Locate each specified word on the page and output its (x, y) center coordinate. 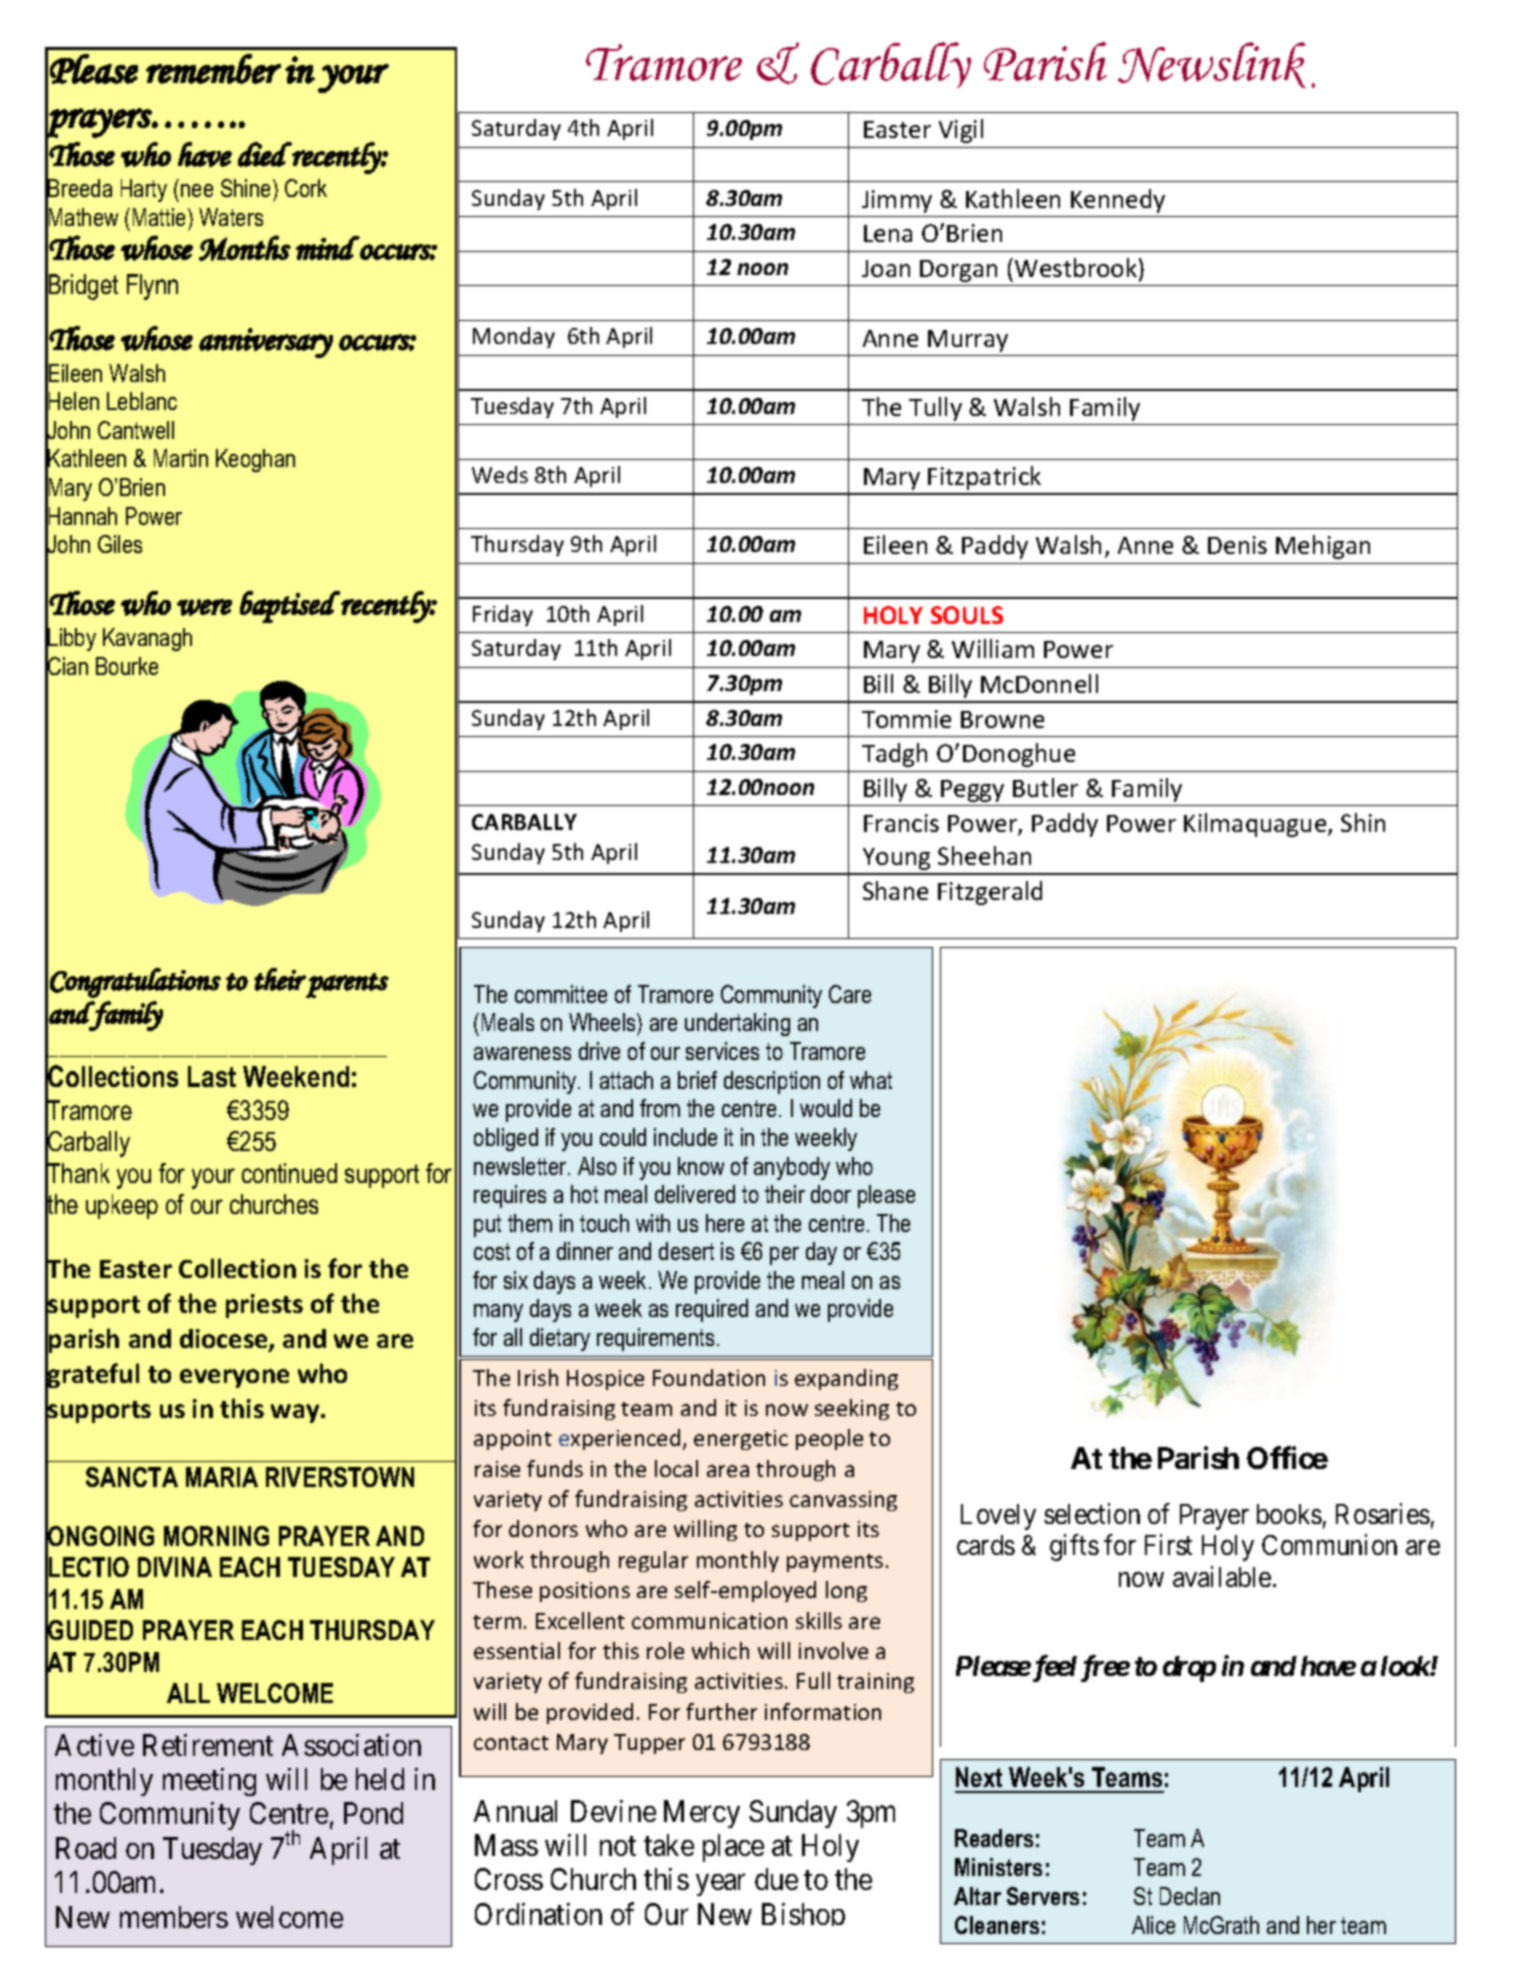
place (733, 1848)
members (174, 1917)
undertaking (737, 1024)
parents (347, 985)
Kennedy (1118, 201)
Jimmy (897, 201)
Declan (1190, 1896)
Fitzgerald (990, 893)
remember (213, 69)
